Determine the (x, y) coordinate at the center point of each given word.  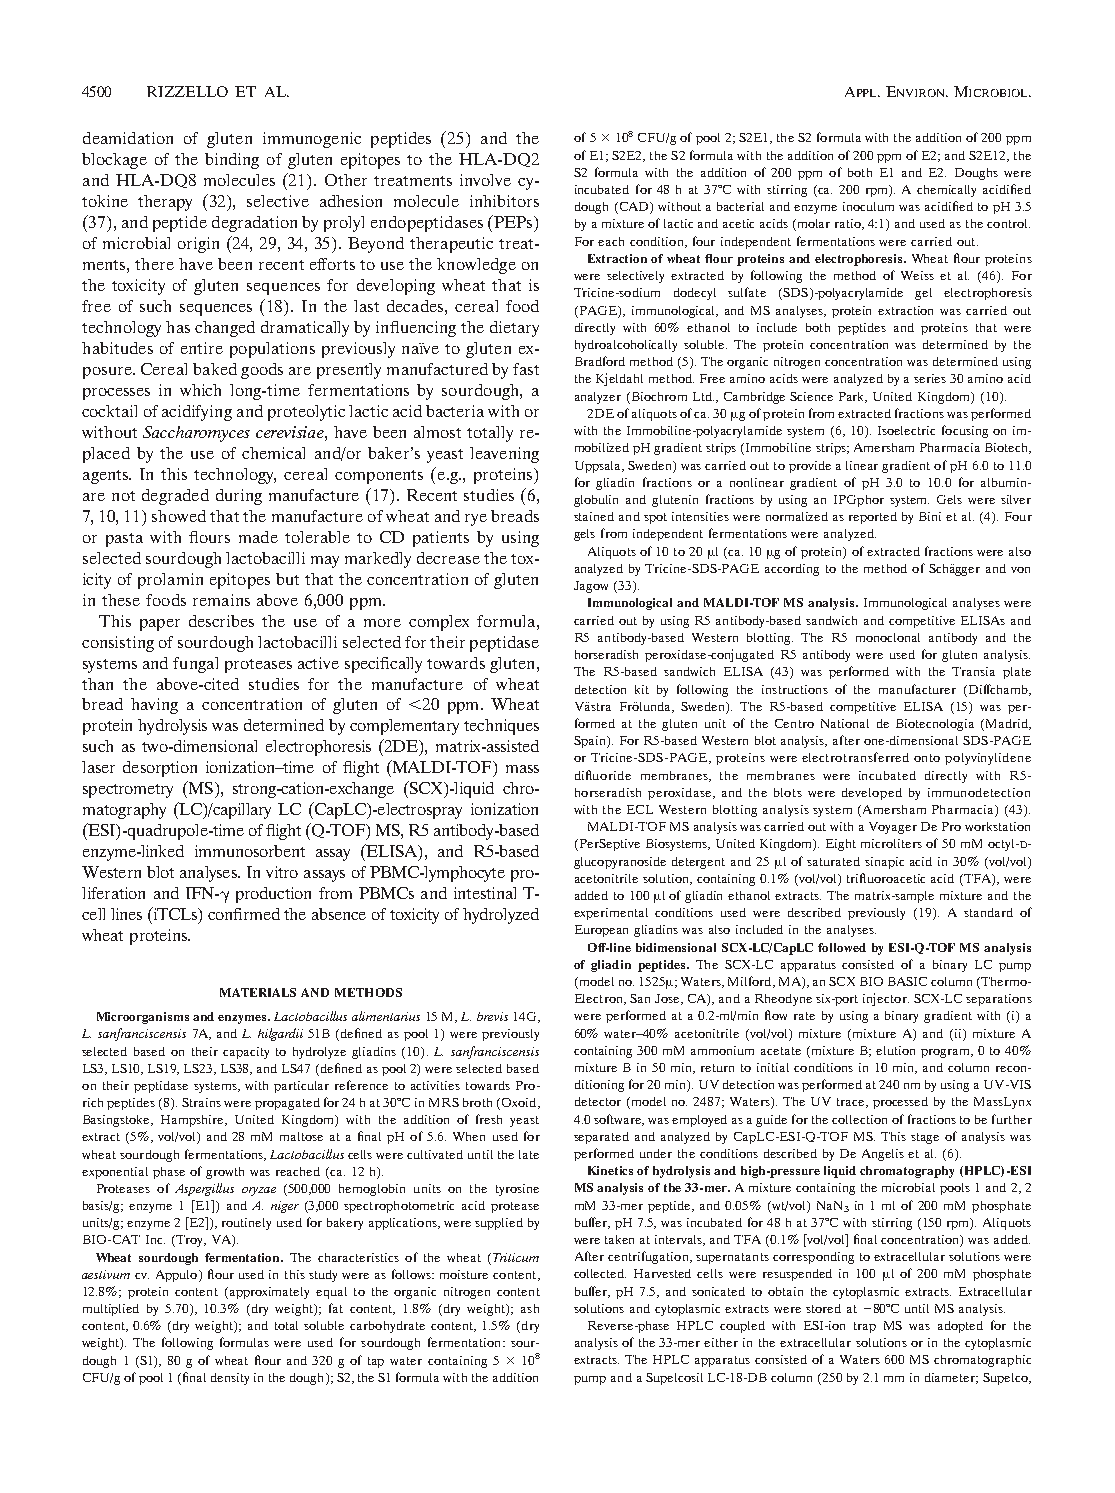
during (239, 497)
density (230, 1379)
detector (598, 1101)
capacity (246, 1053)
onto (927, 758)
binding (232, 161)
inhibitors (504, 201)
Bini (930, 516)
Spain (591, 742)
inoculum (868, 206)
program (947, 1053)
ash (530, 1308)
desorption (160, 769)
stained (594, 516)
